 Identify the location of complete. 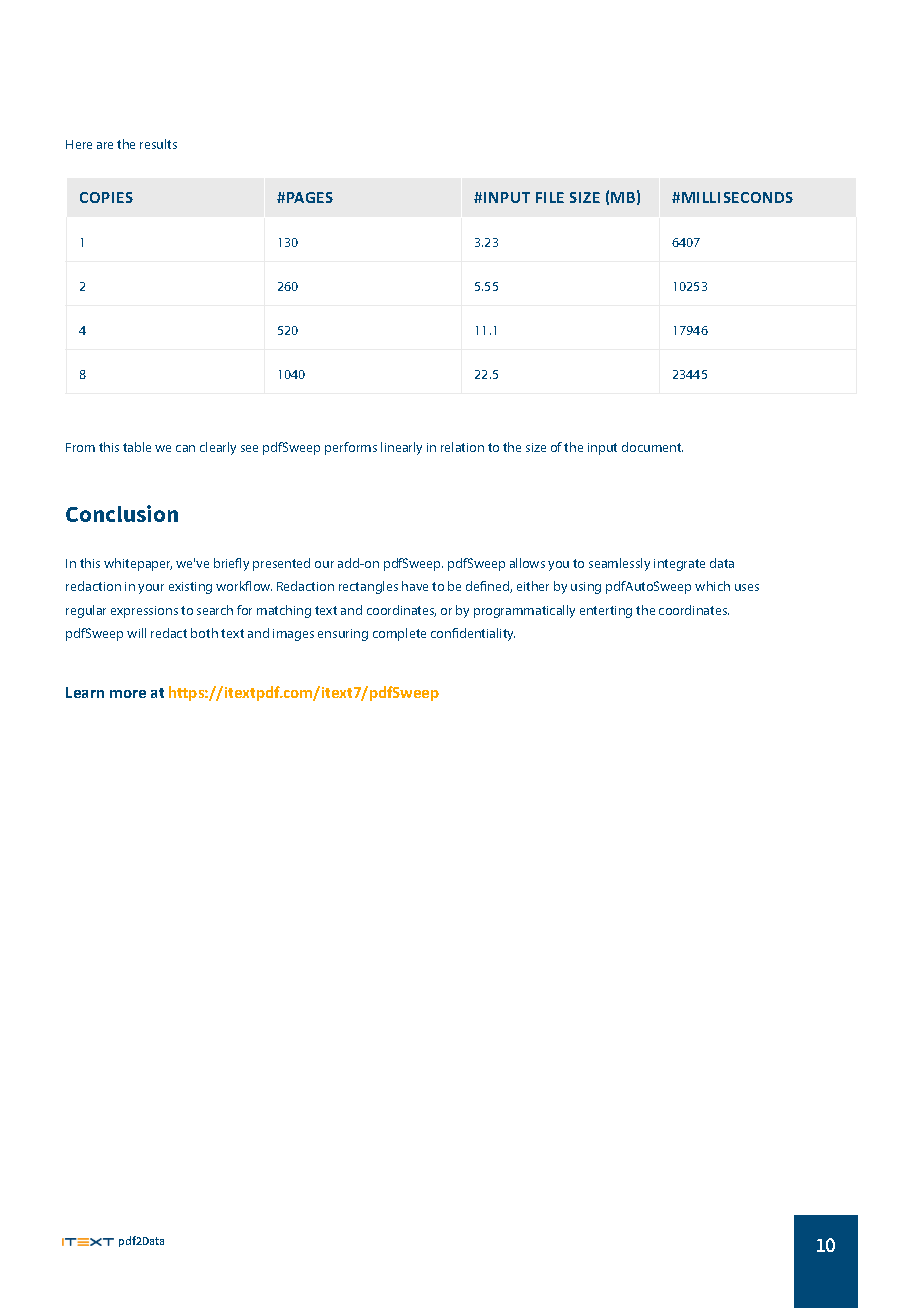
(399, 634).
